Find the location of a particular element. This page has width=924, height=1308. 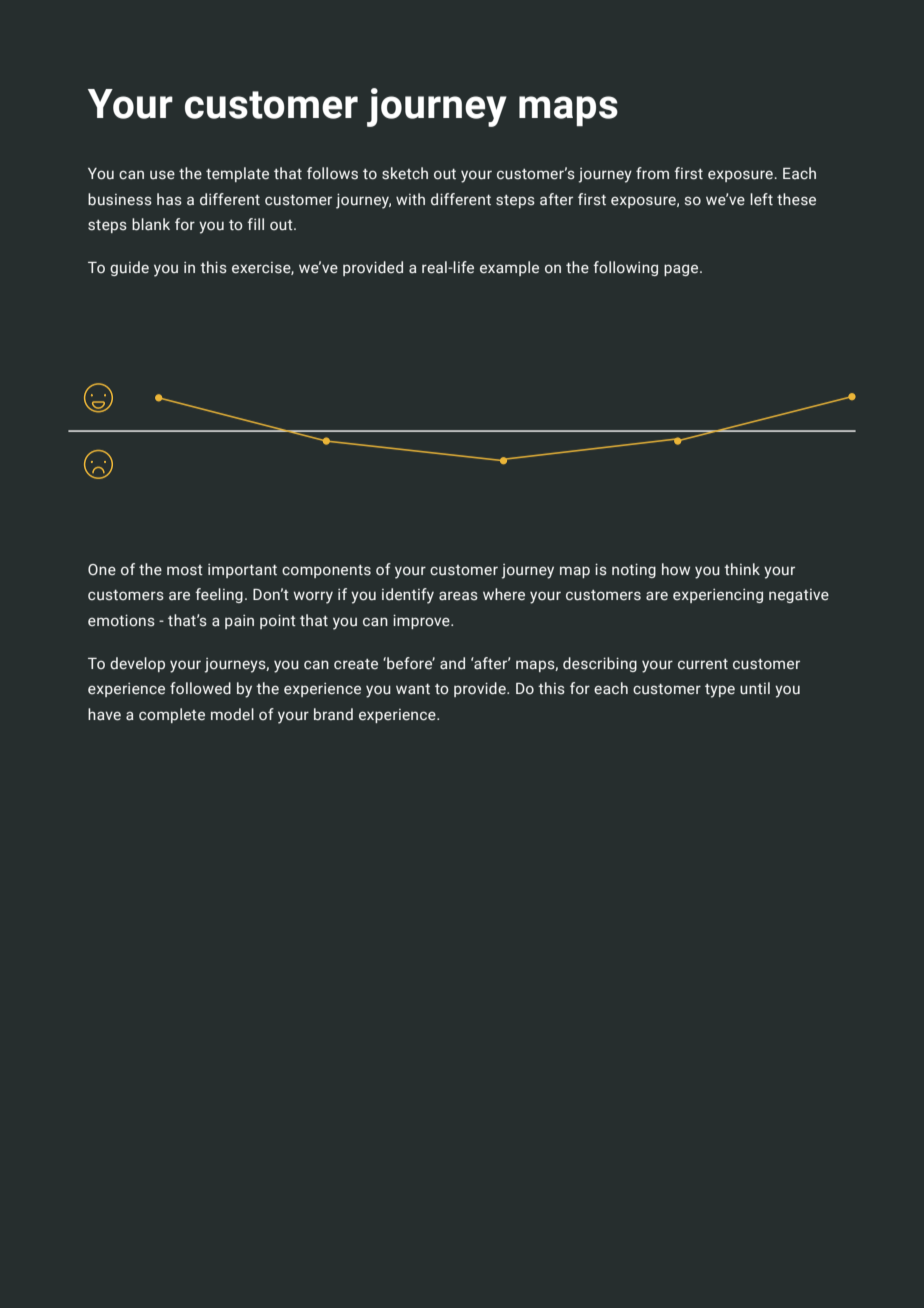

has is located at coordinates (169, 199).
